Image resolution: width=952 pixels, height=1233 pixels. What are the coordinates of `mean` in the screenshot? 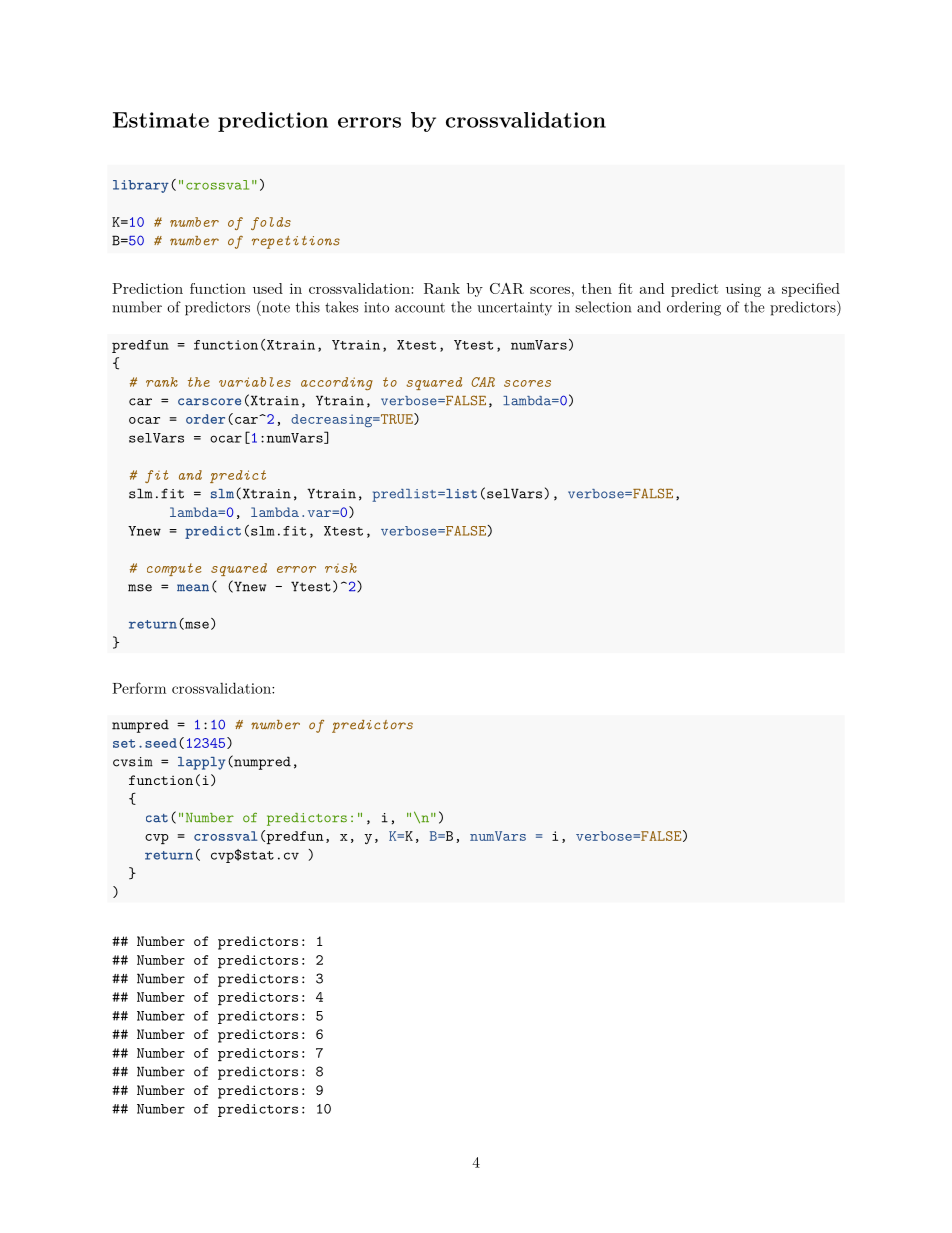 It's located at (193, 588).
